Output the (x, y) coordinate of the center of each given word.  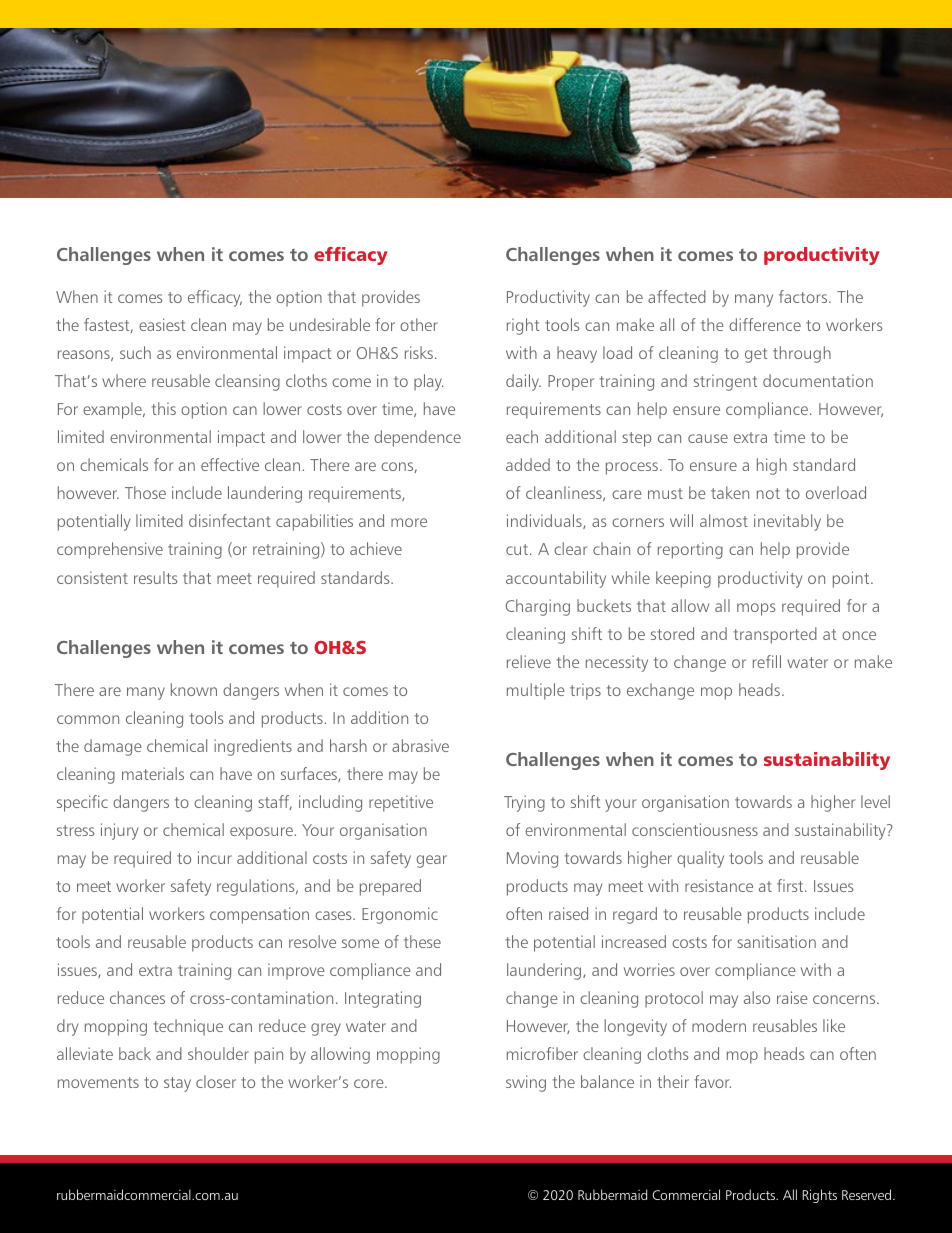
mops (756, 609)
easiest (162, 324)
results (155, 577)
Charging (538, 607)
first (791, 885)
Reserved (866, 1194)
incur (215, 857)
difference (765, 324)
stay (177, 1084)
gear (431, 861)
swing (526, 1083)
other (419, 324)
